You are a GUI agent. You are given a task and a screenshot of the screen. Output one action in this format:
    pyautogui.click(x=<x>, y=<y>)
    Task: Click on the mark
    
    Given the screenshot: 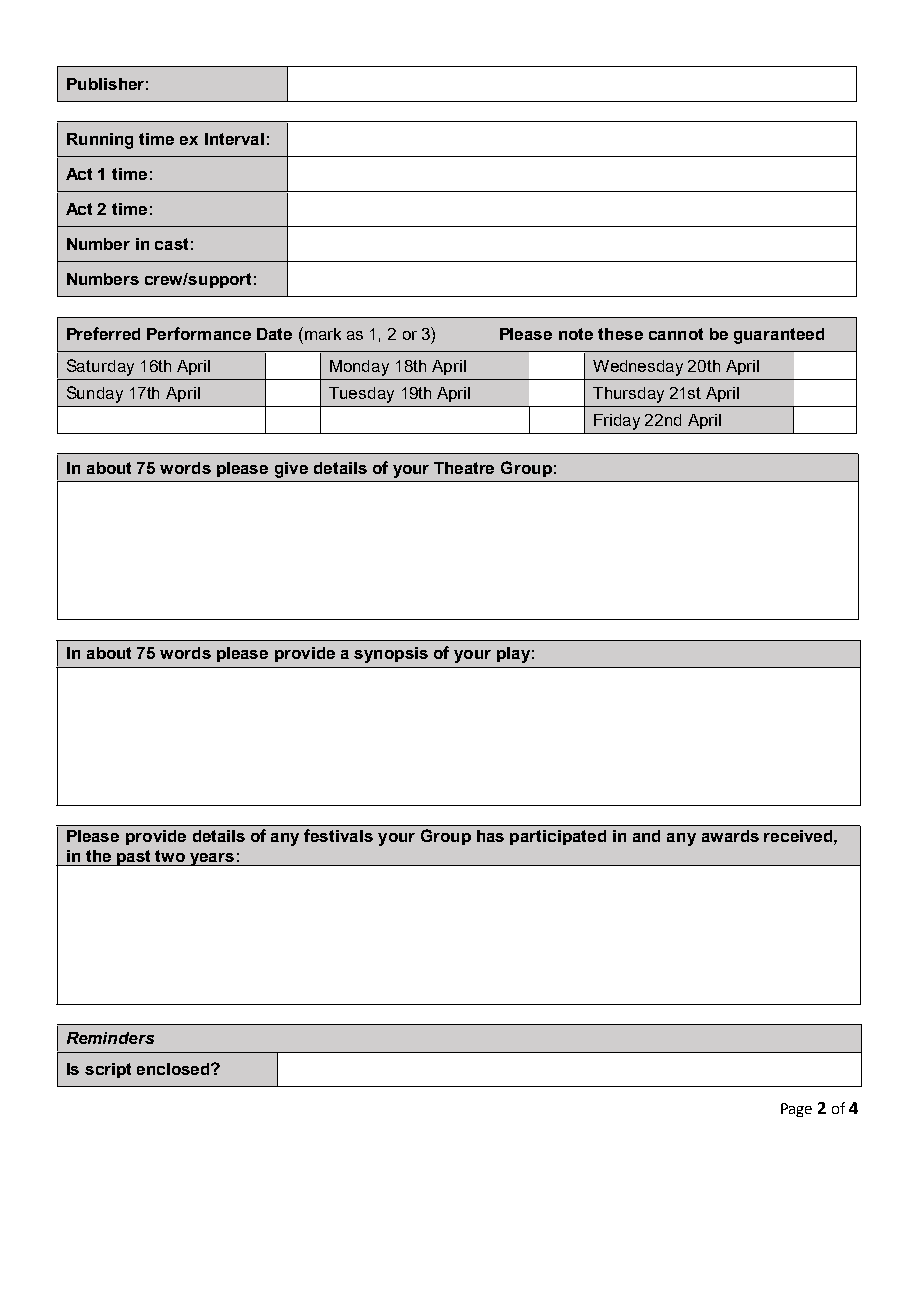 What is the action you would take?
    pyautogui.click(x=321, y=333)
